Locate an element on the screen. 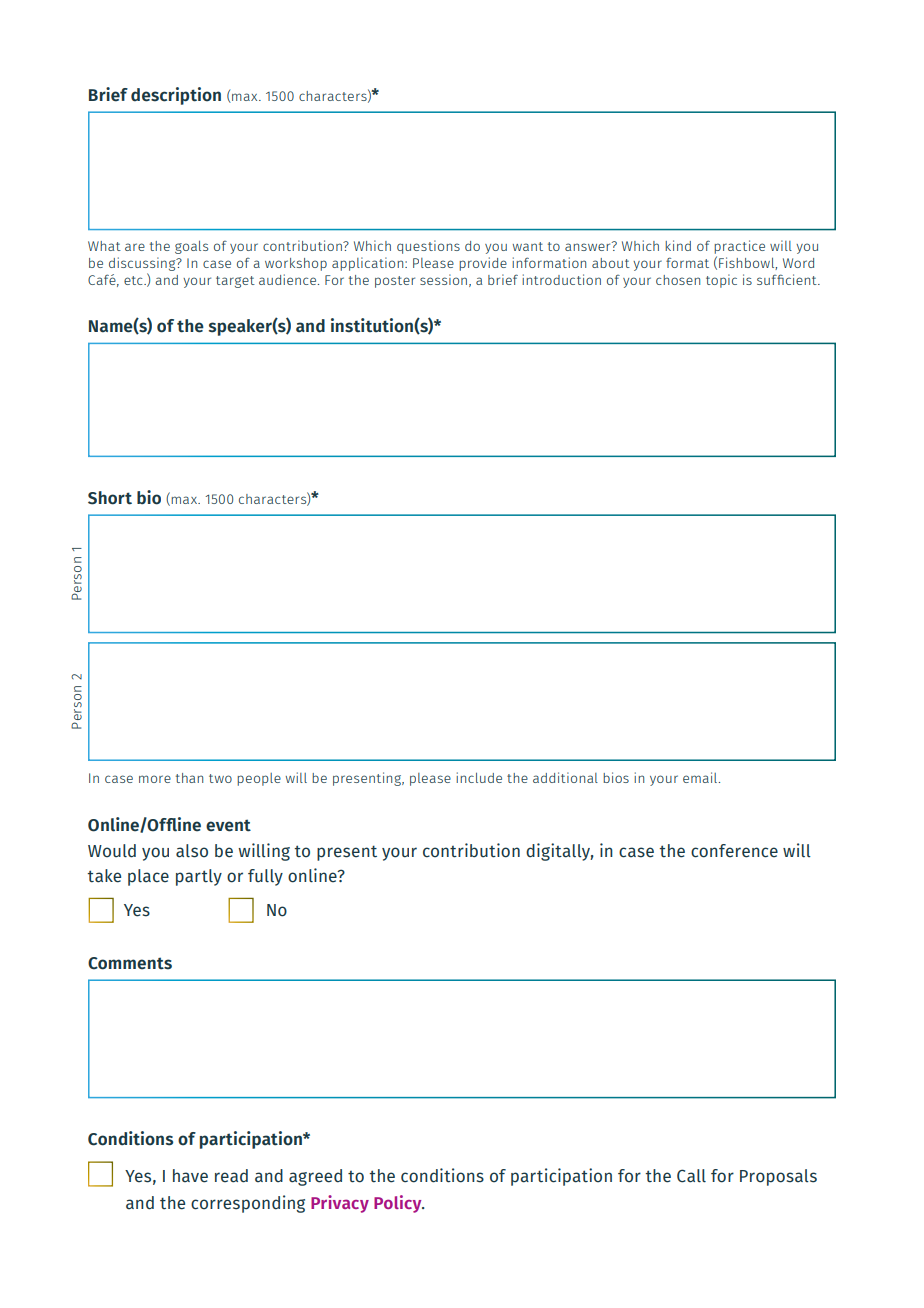 The image size is (924, 1308). Short is located at coordinates (110, 498).
